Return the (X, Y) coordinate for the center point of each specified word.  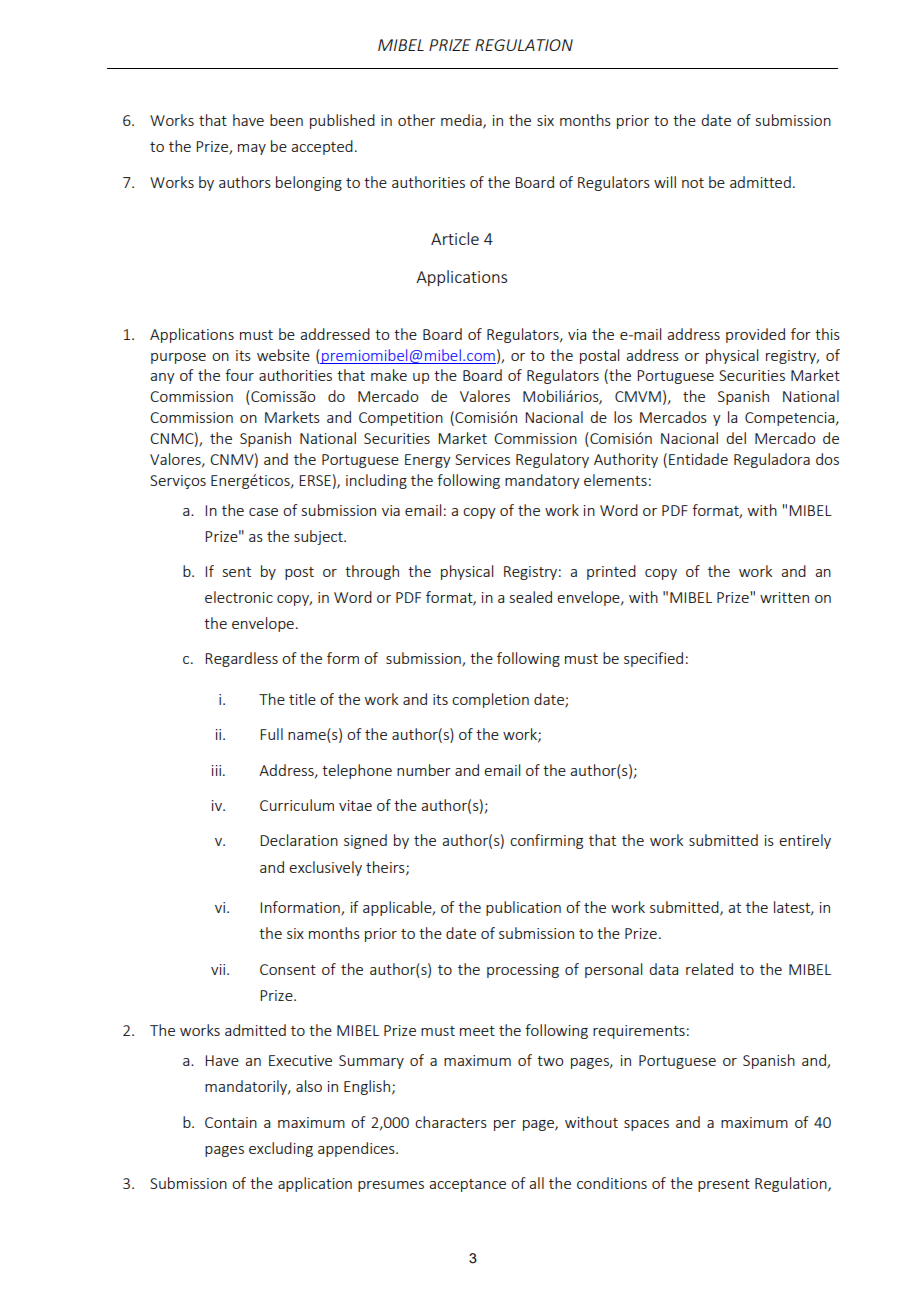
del (736, 438)
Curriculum (297, 805)
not (693, 183)
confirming (546, 841)
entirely (805, 841)
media (462, 121)
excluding (281, 1149)
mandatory (542, 481)
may (252, 149)
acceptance (467, 1185)
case (263, 512)
